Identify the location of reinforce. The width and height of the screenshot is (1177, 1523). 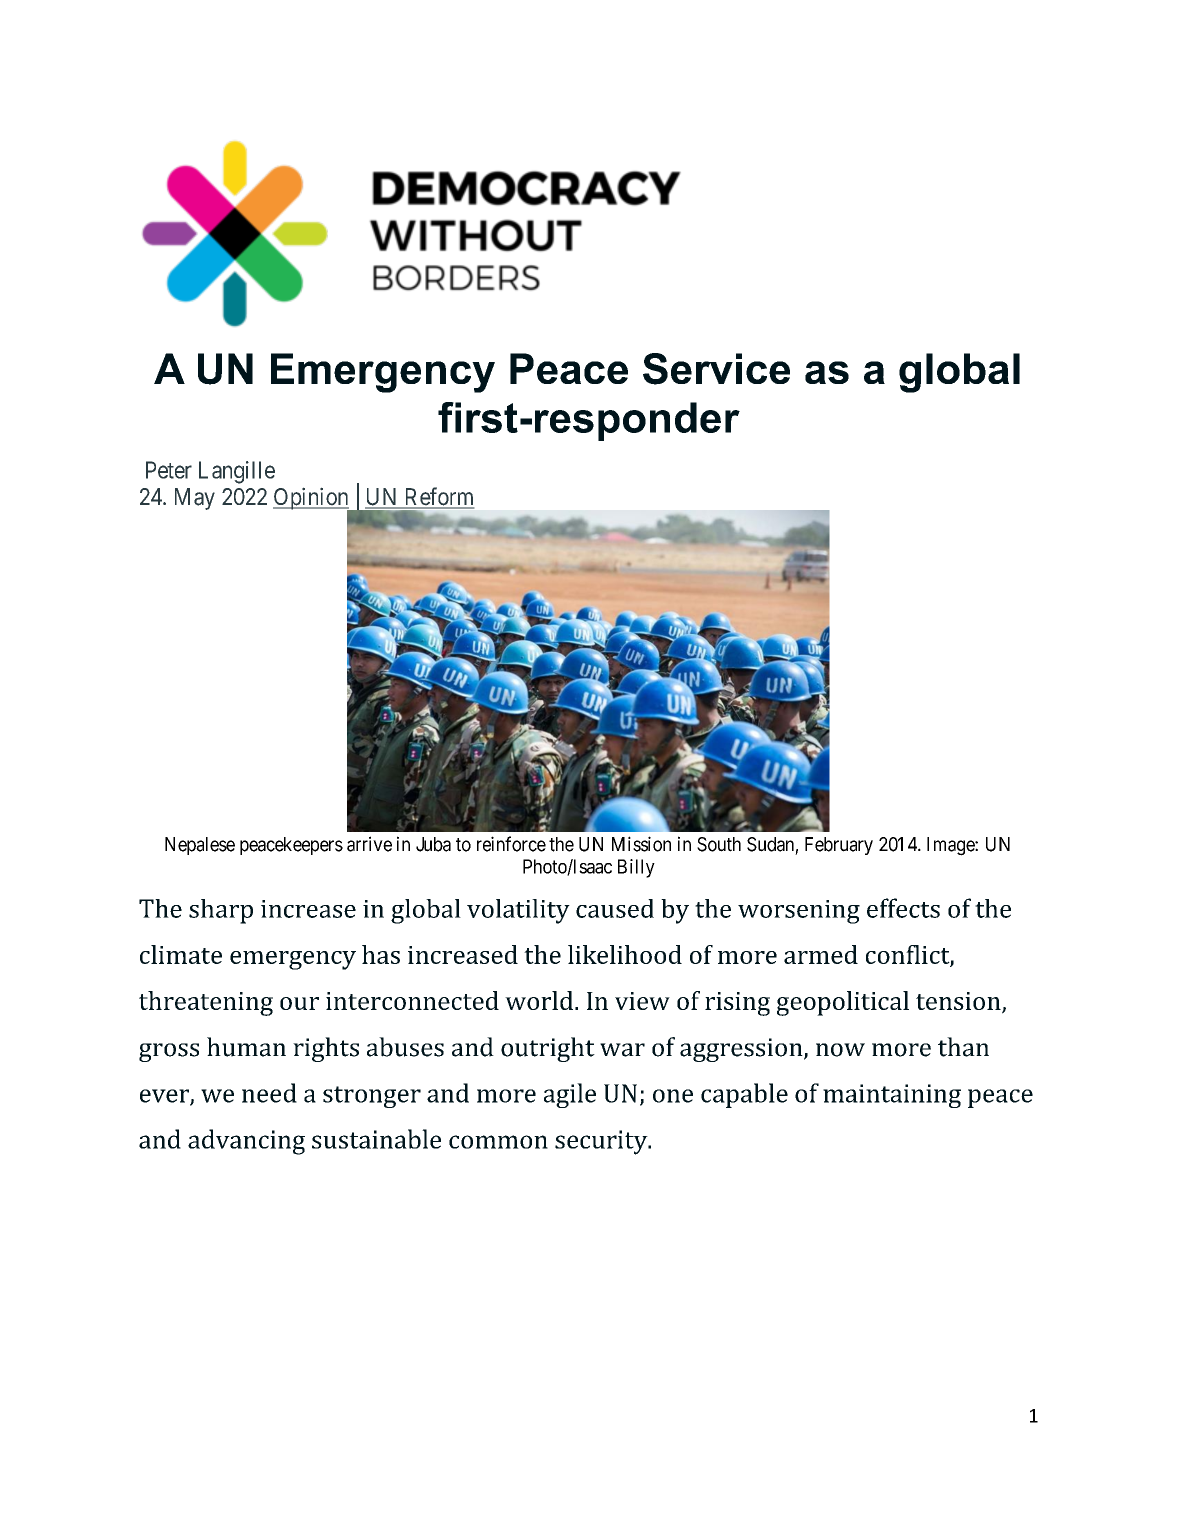
(511, 844).
